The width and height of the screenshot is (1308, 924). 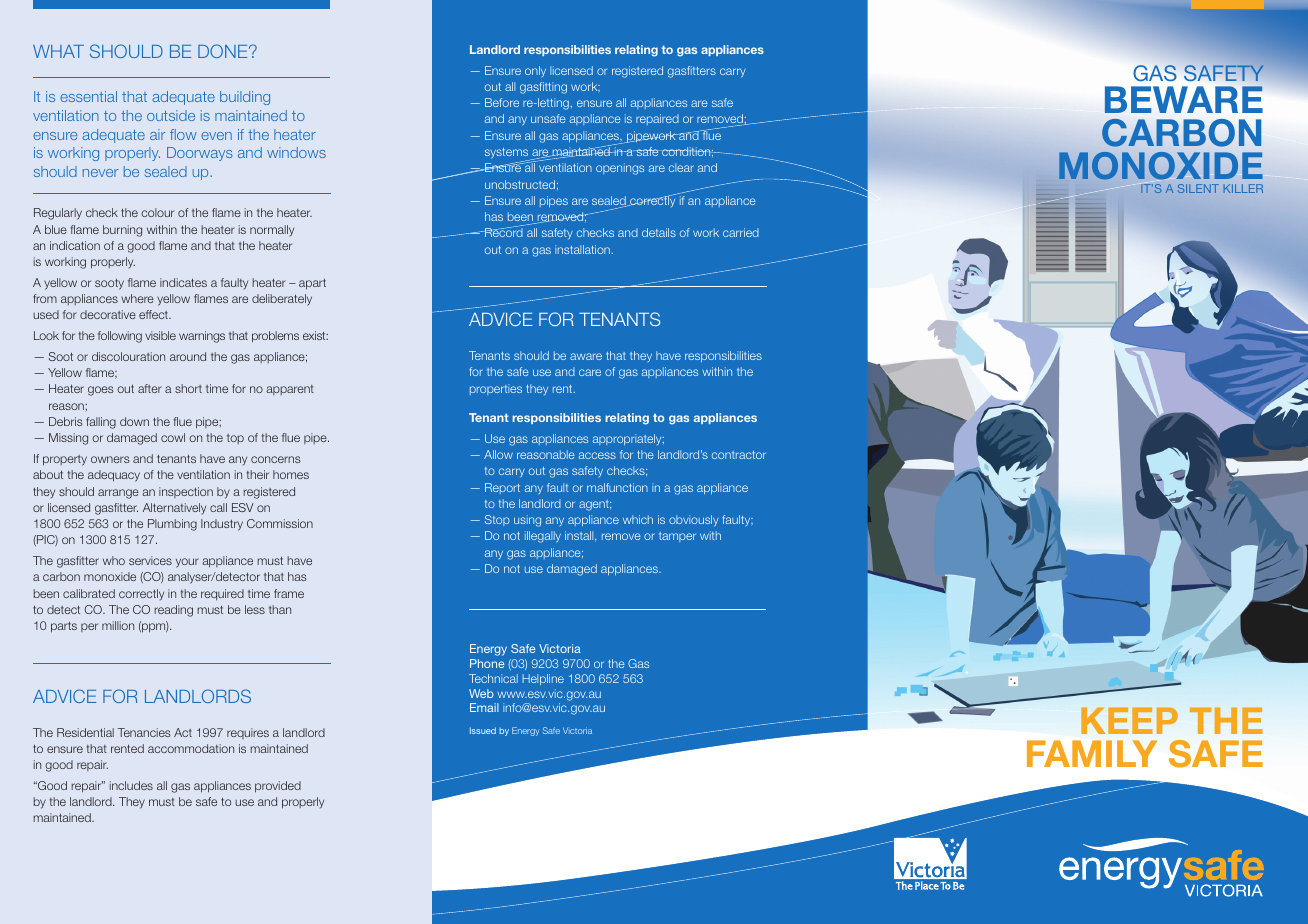 What do you see at coordinates (535, 71) in the screenshot?
I see `only` at bounding box center [535, 71].
